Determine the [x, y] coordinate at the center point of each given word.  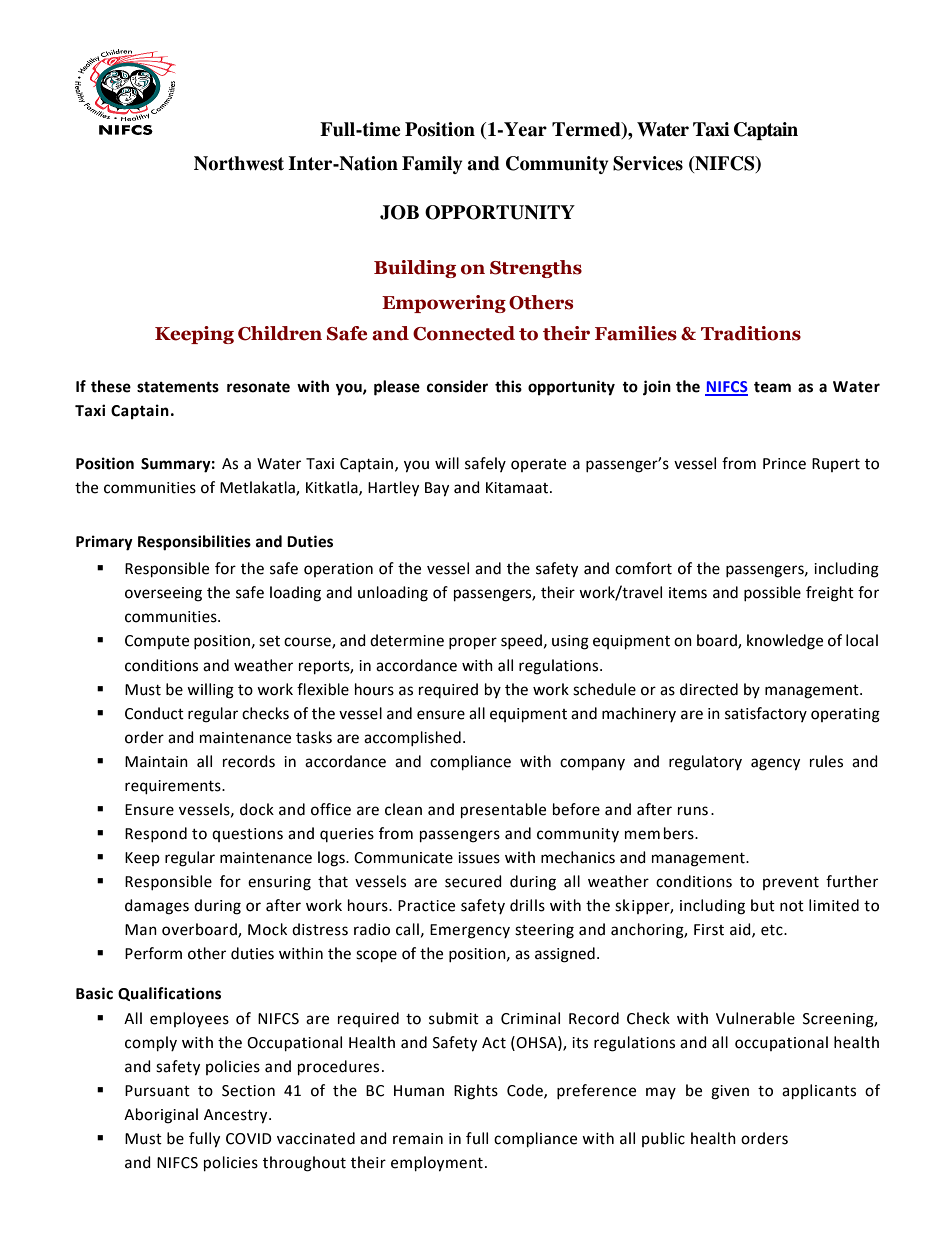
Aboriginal [161, 1116]
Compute [157, 642]
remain [418, 1139]
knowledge [785, 642]
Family [432, 165]
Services [648, 163]
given [730, 1092]
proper [473, 643]
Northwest [239, 163]
